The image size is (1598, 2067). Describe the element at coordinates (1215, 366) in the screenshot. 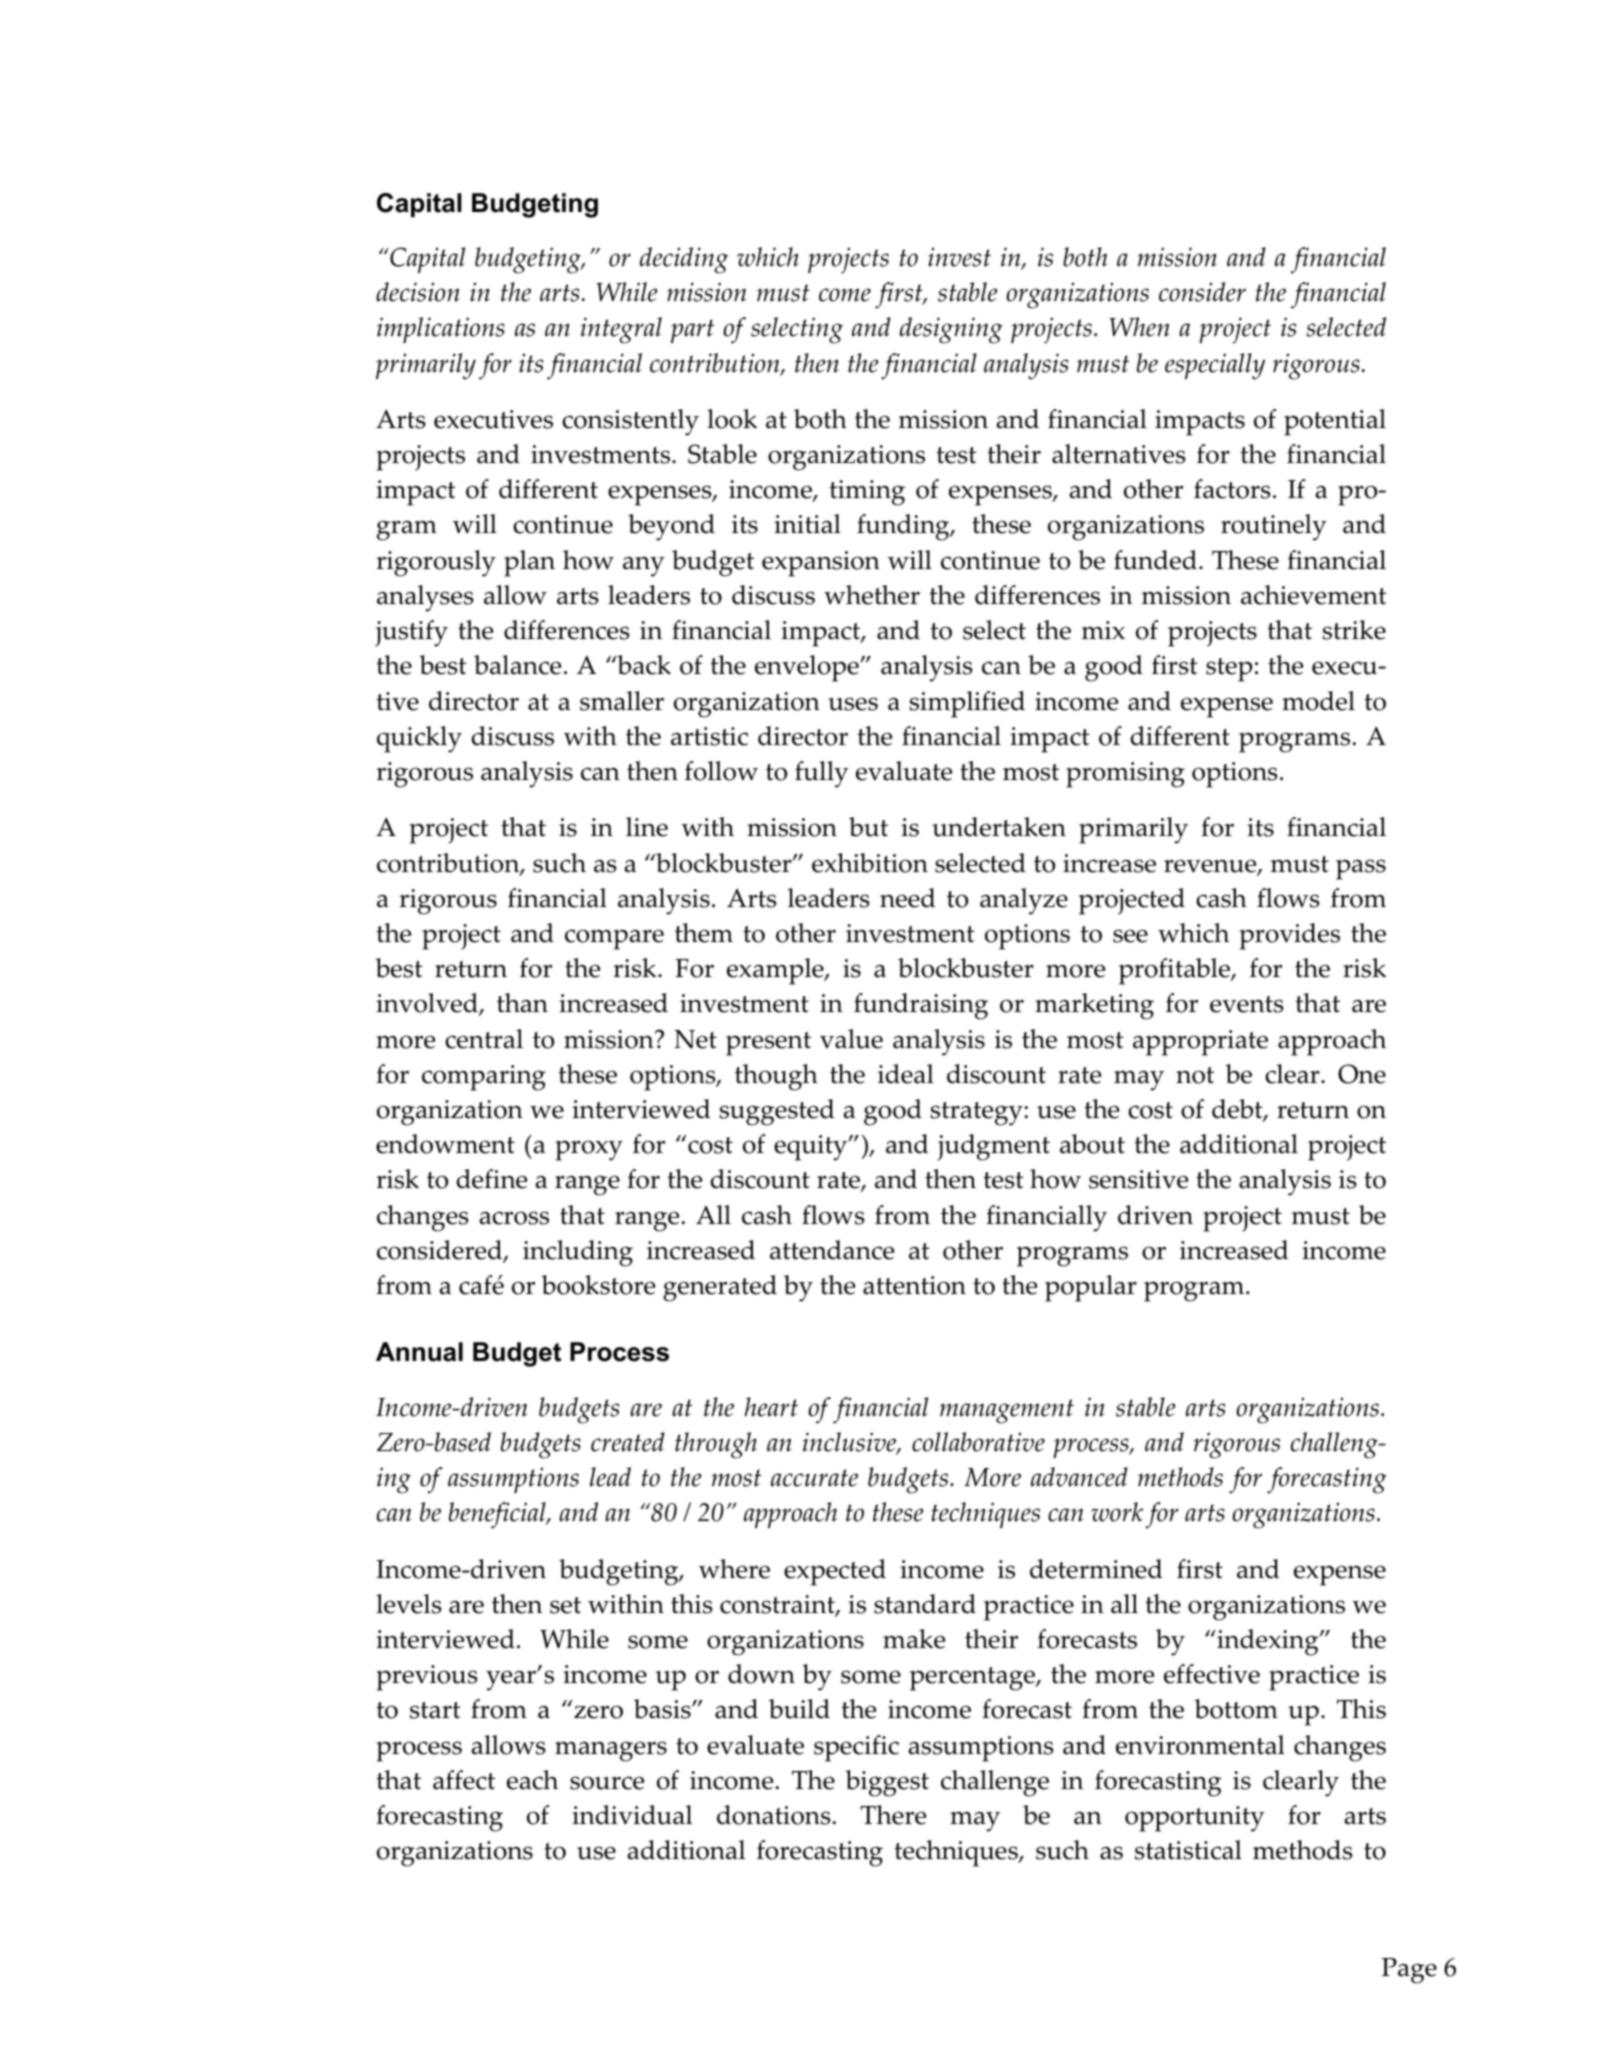

I see `especially` at that location.
